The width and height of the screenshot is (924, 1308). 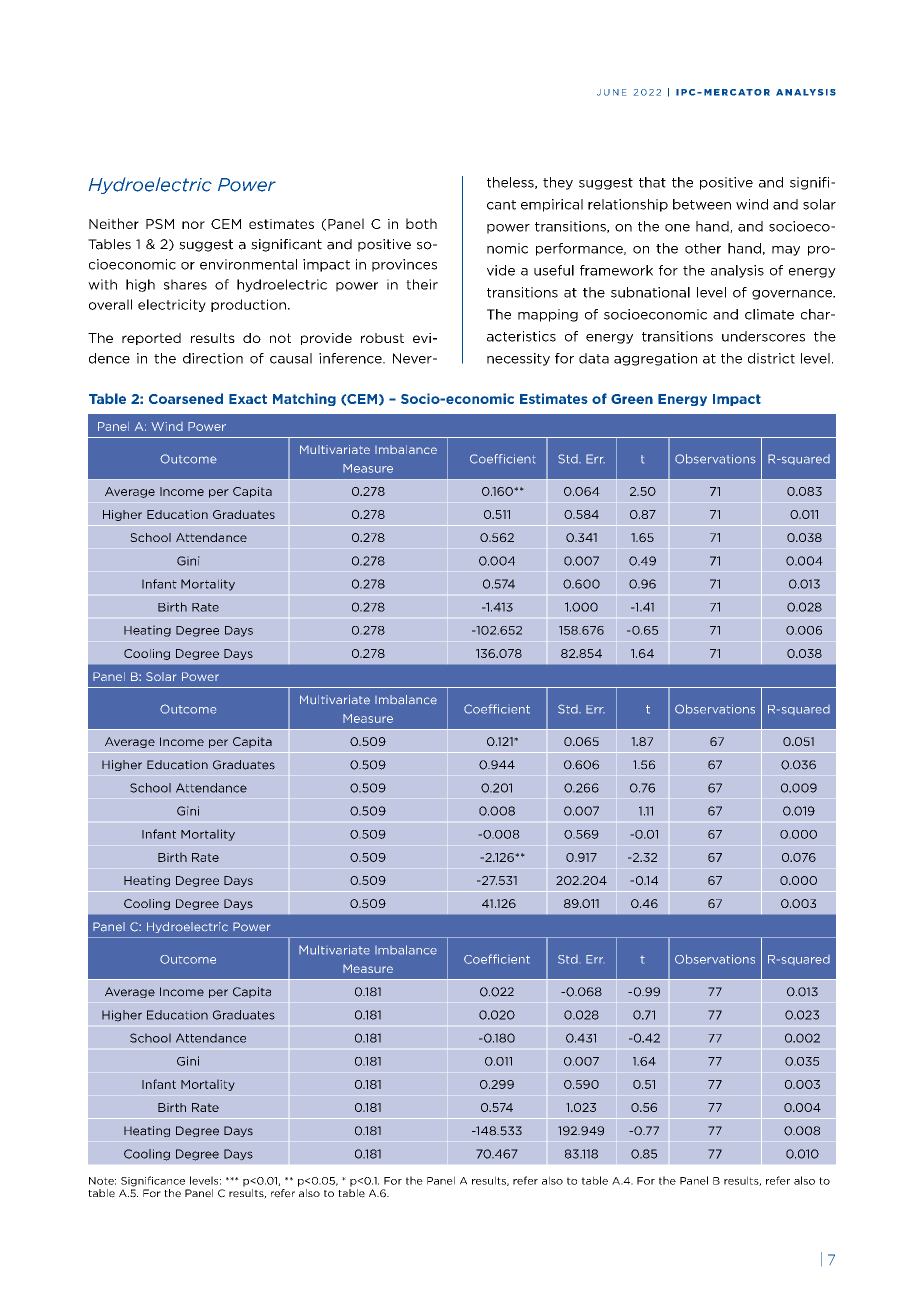 What do you see at coordinates (632, 399) in the screenshot?
I see `Green` at bounding box center [632, 399].
